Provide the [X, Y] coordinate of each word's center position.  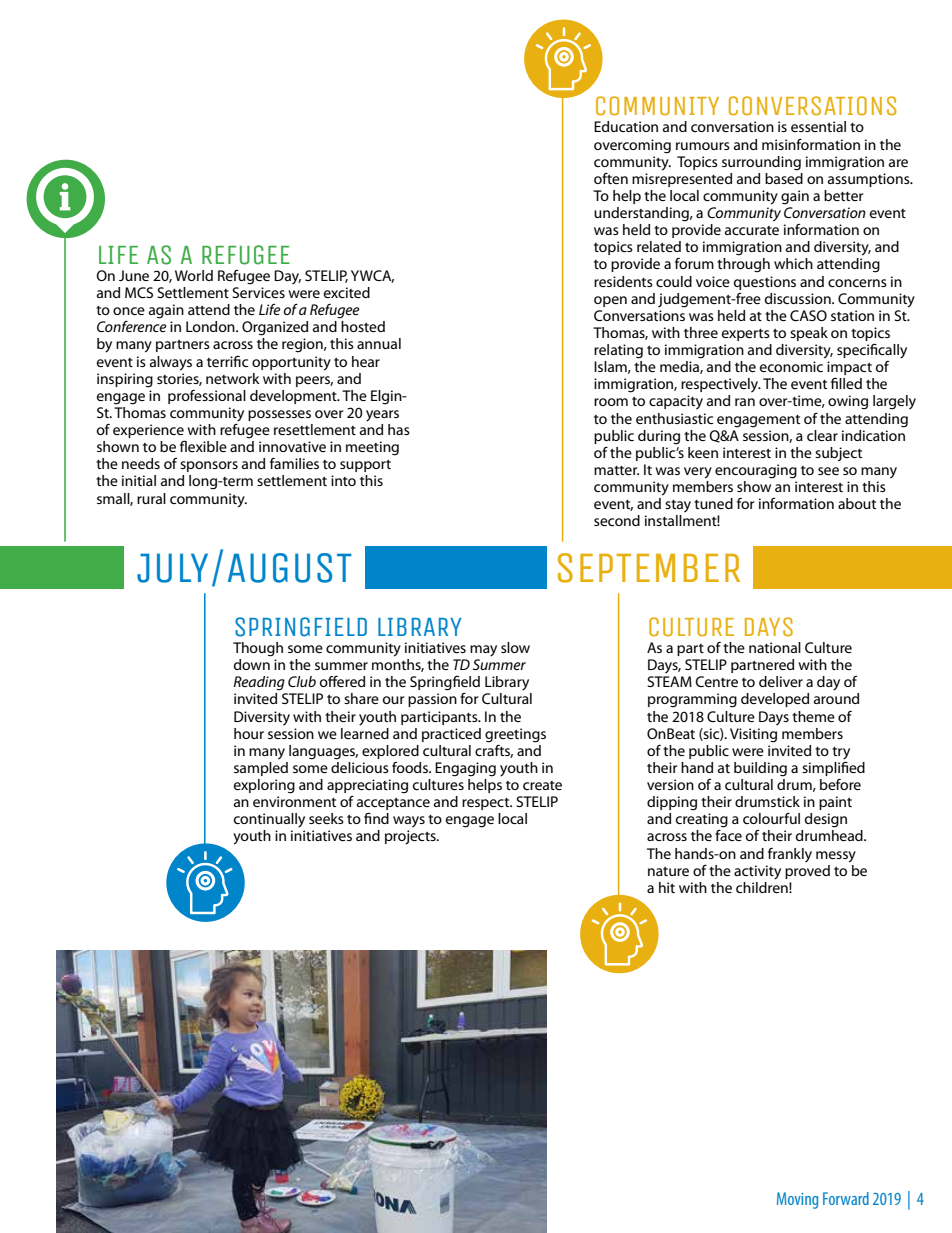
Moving [797, 1200]
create [542, 785]
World [194, 275]
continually [269, 820]
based [784, 177]
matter [616, 470]
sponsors [209, 466]
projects [411, 837]
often [611, 178]
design [826, 820]
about [857, 503]
